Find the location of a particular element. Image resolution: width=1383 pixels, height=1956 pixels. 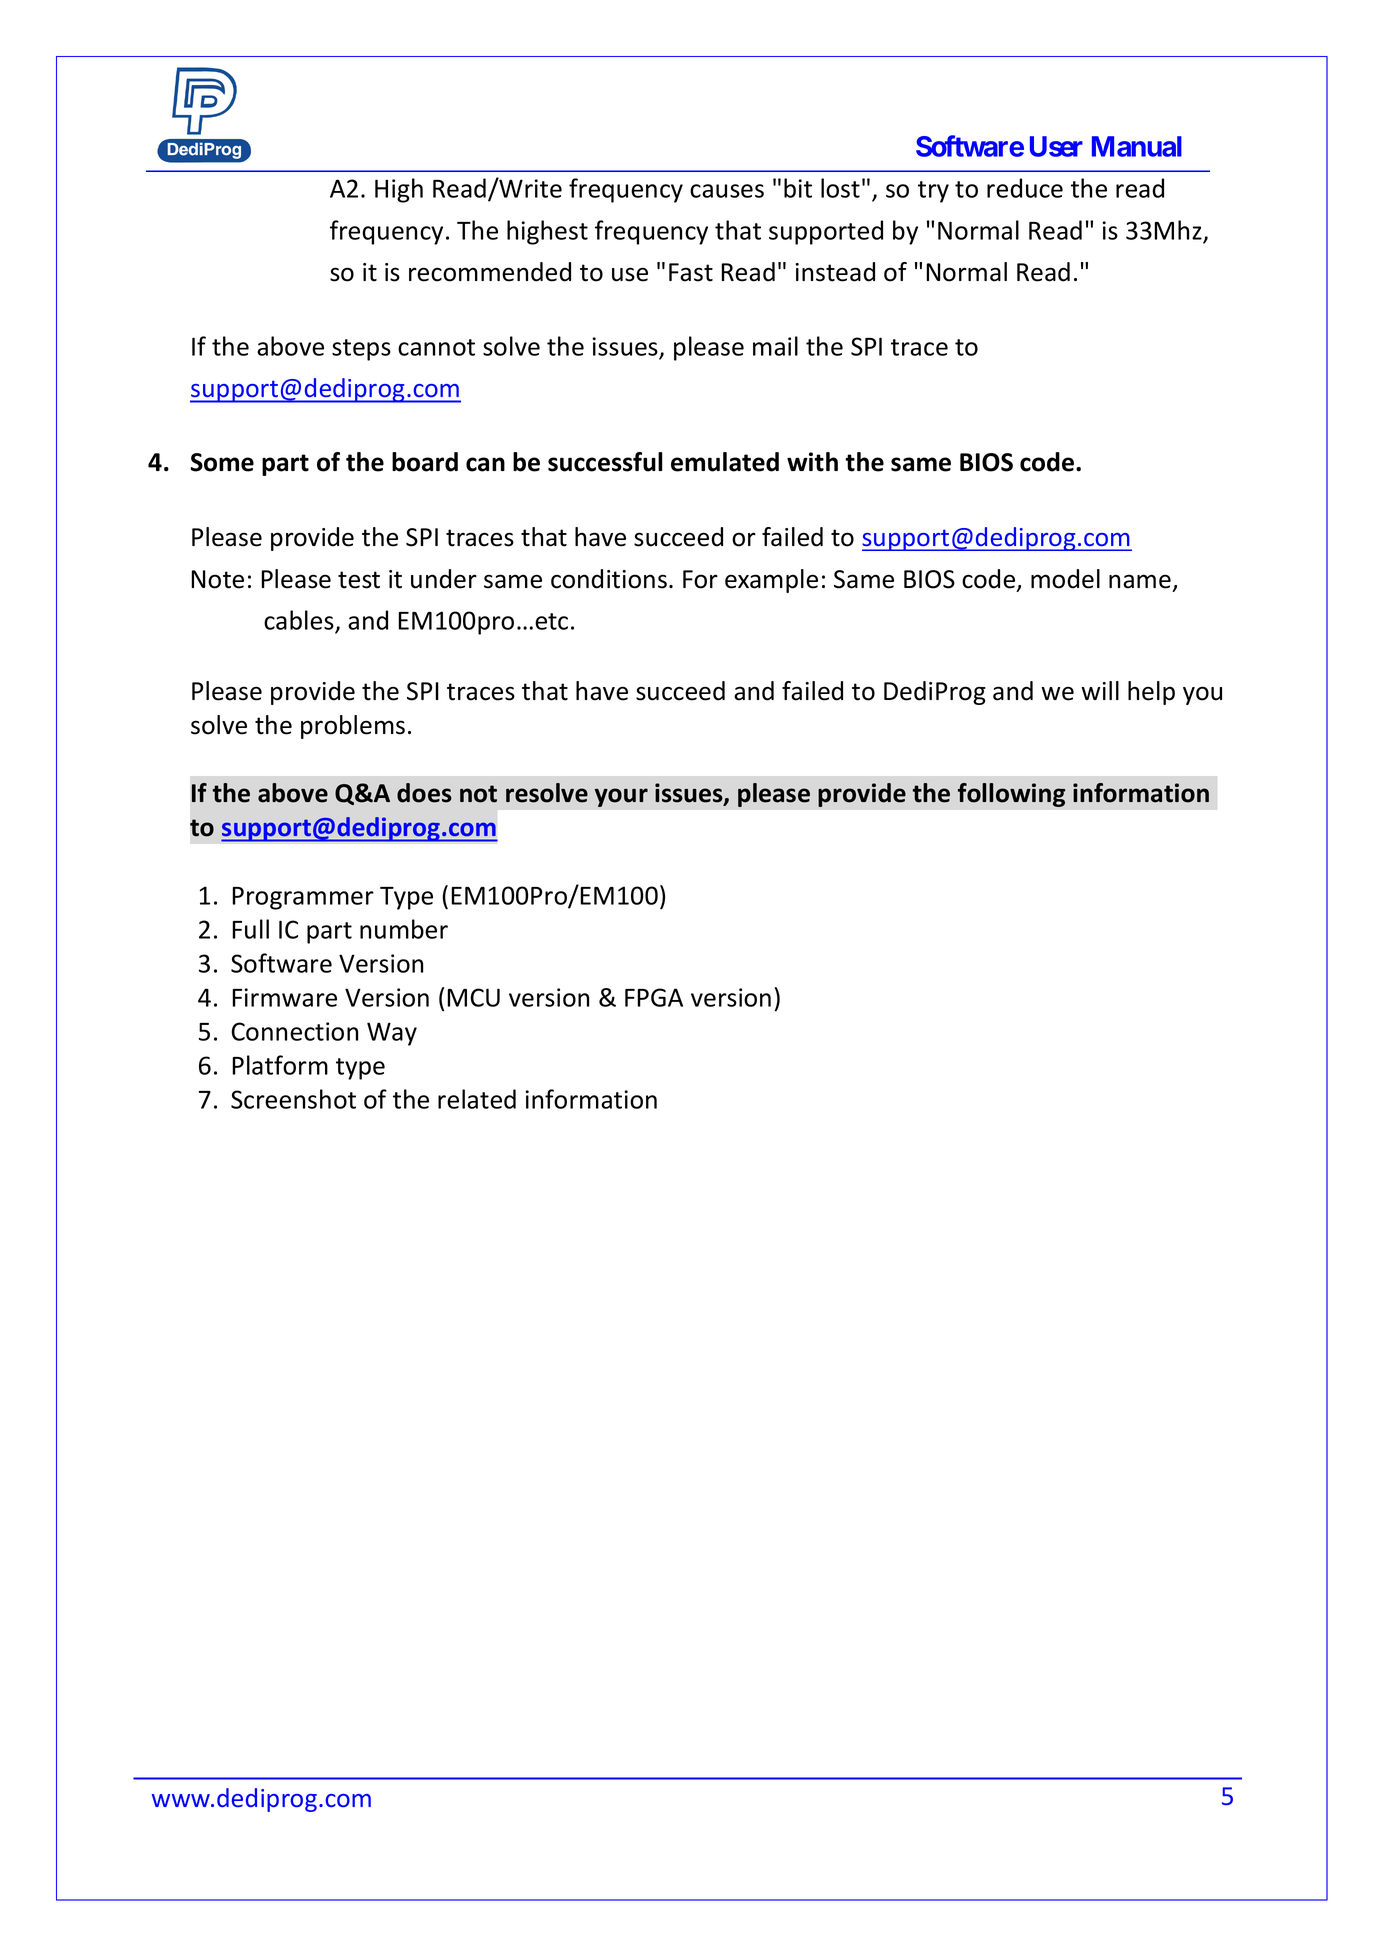

Programmer is located at coordinates (303, 898).
